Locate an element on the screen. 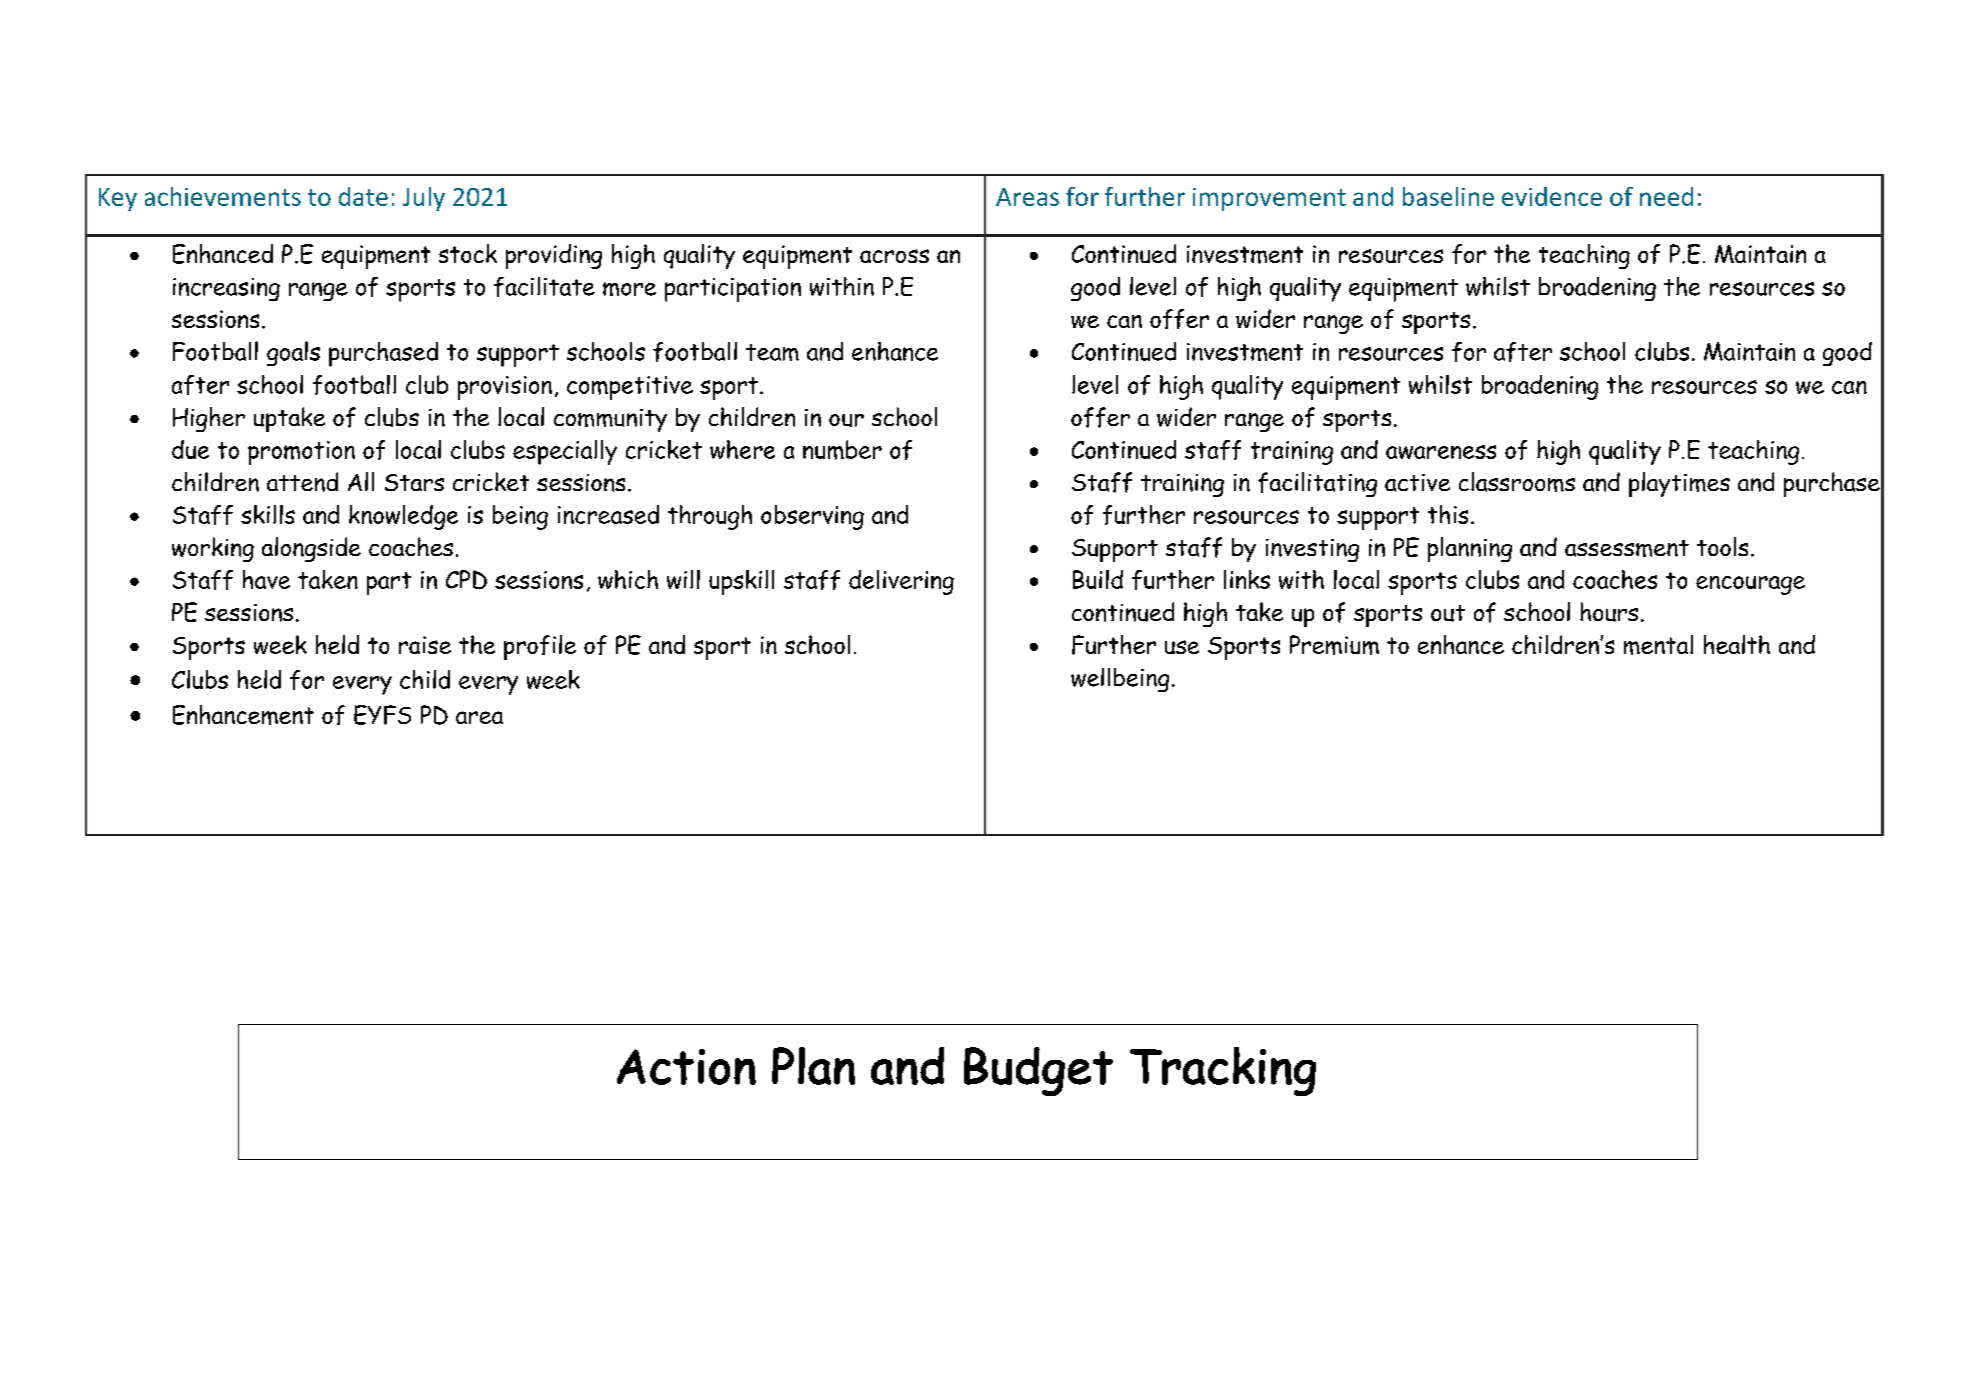 The image size is (1967, 1391). evidence is located at coordinates (1552, 196).
